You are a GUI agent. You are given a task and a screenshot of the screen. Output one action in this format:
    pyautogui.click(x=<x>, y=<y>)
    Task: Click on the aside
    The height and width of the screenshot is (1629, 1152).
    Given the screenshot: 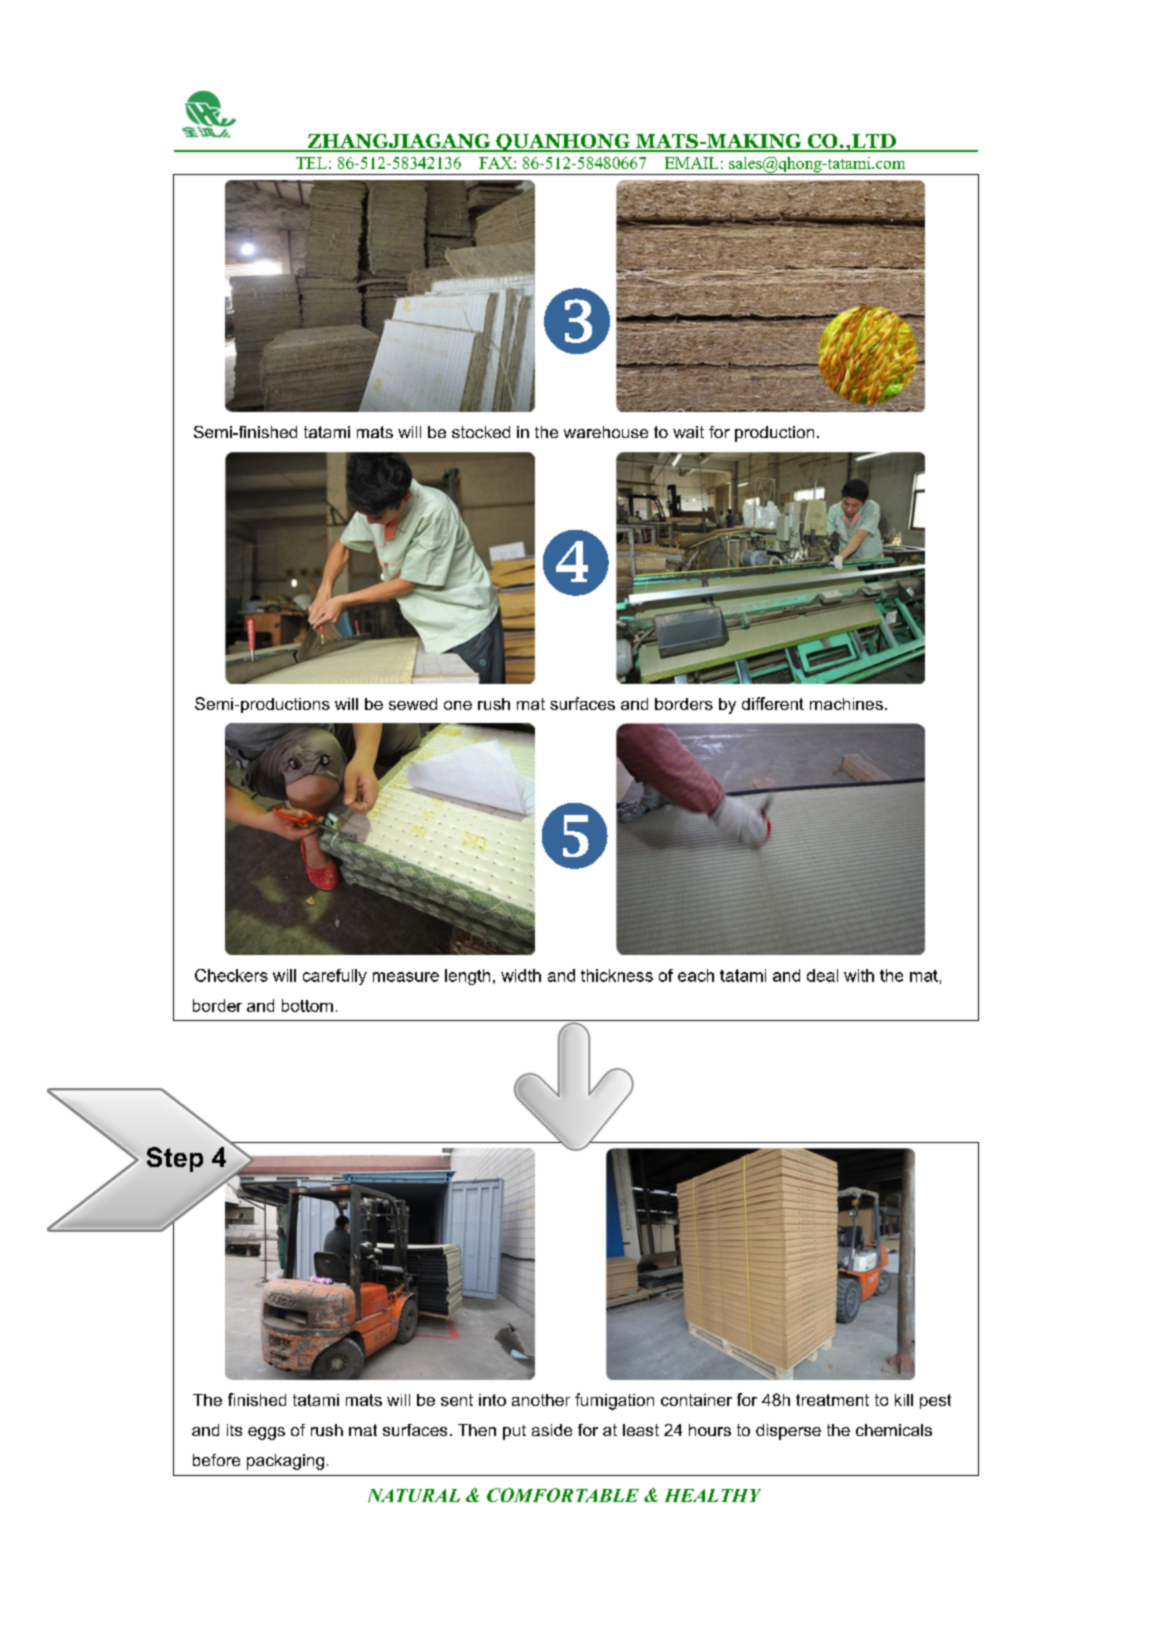 What is the action you would take?
    pyautogui.click(x=552, y=1430)
